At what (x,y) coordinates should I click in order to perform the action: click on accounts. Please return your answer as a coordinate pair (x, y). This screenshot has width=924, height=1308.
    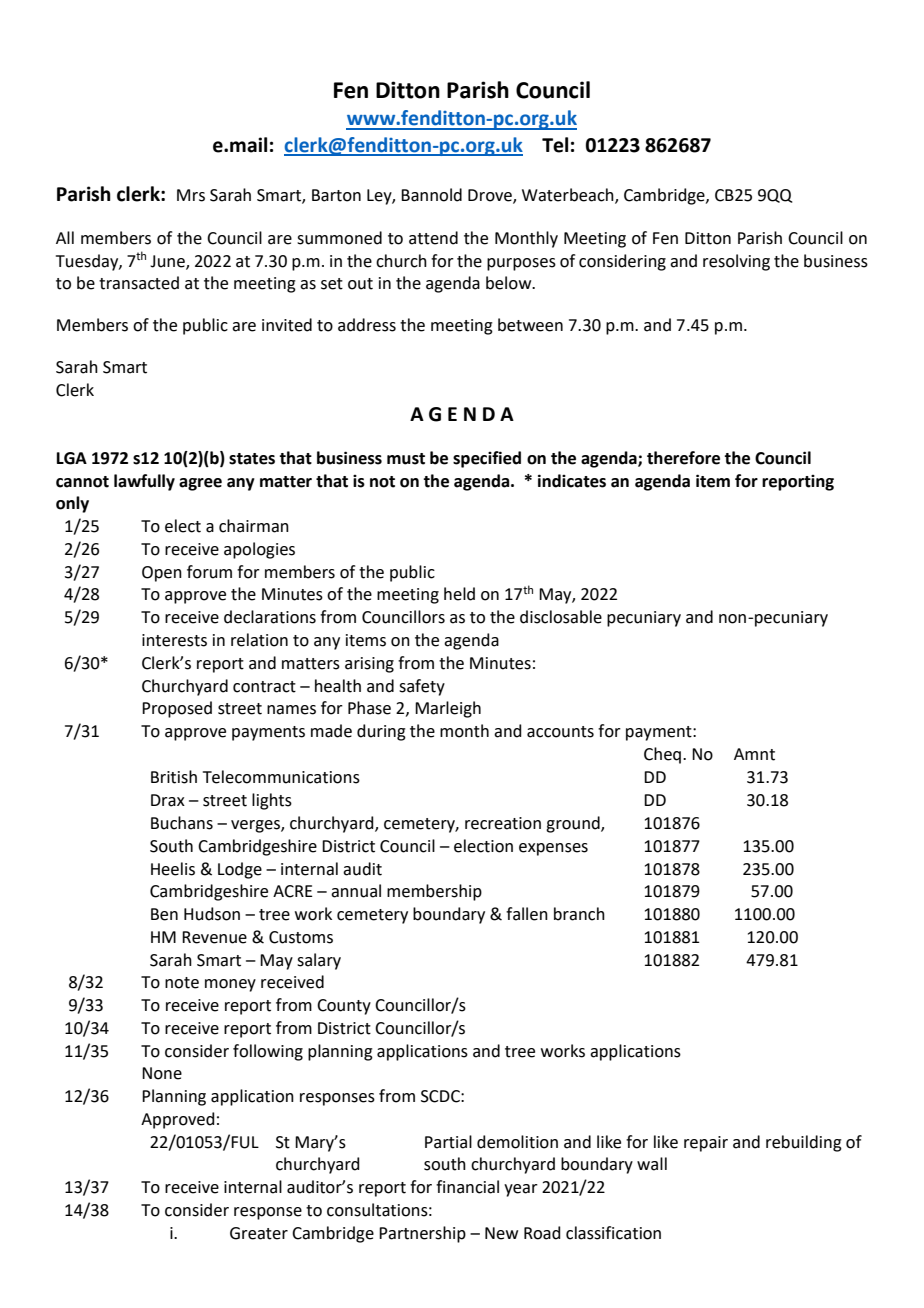
    Looking at the image, I should click on (560, 732).
